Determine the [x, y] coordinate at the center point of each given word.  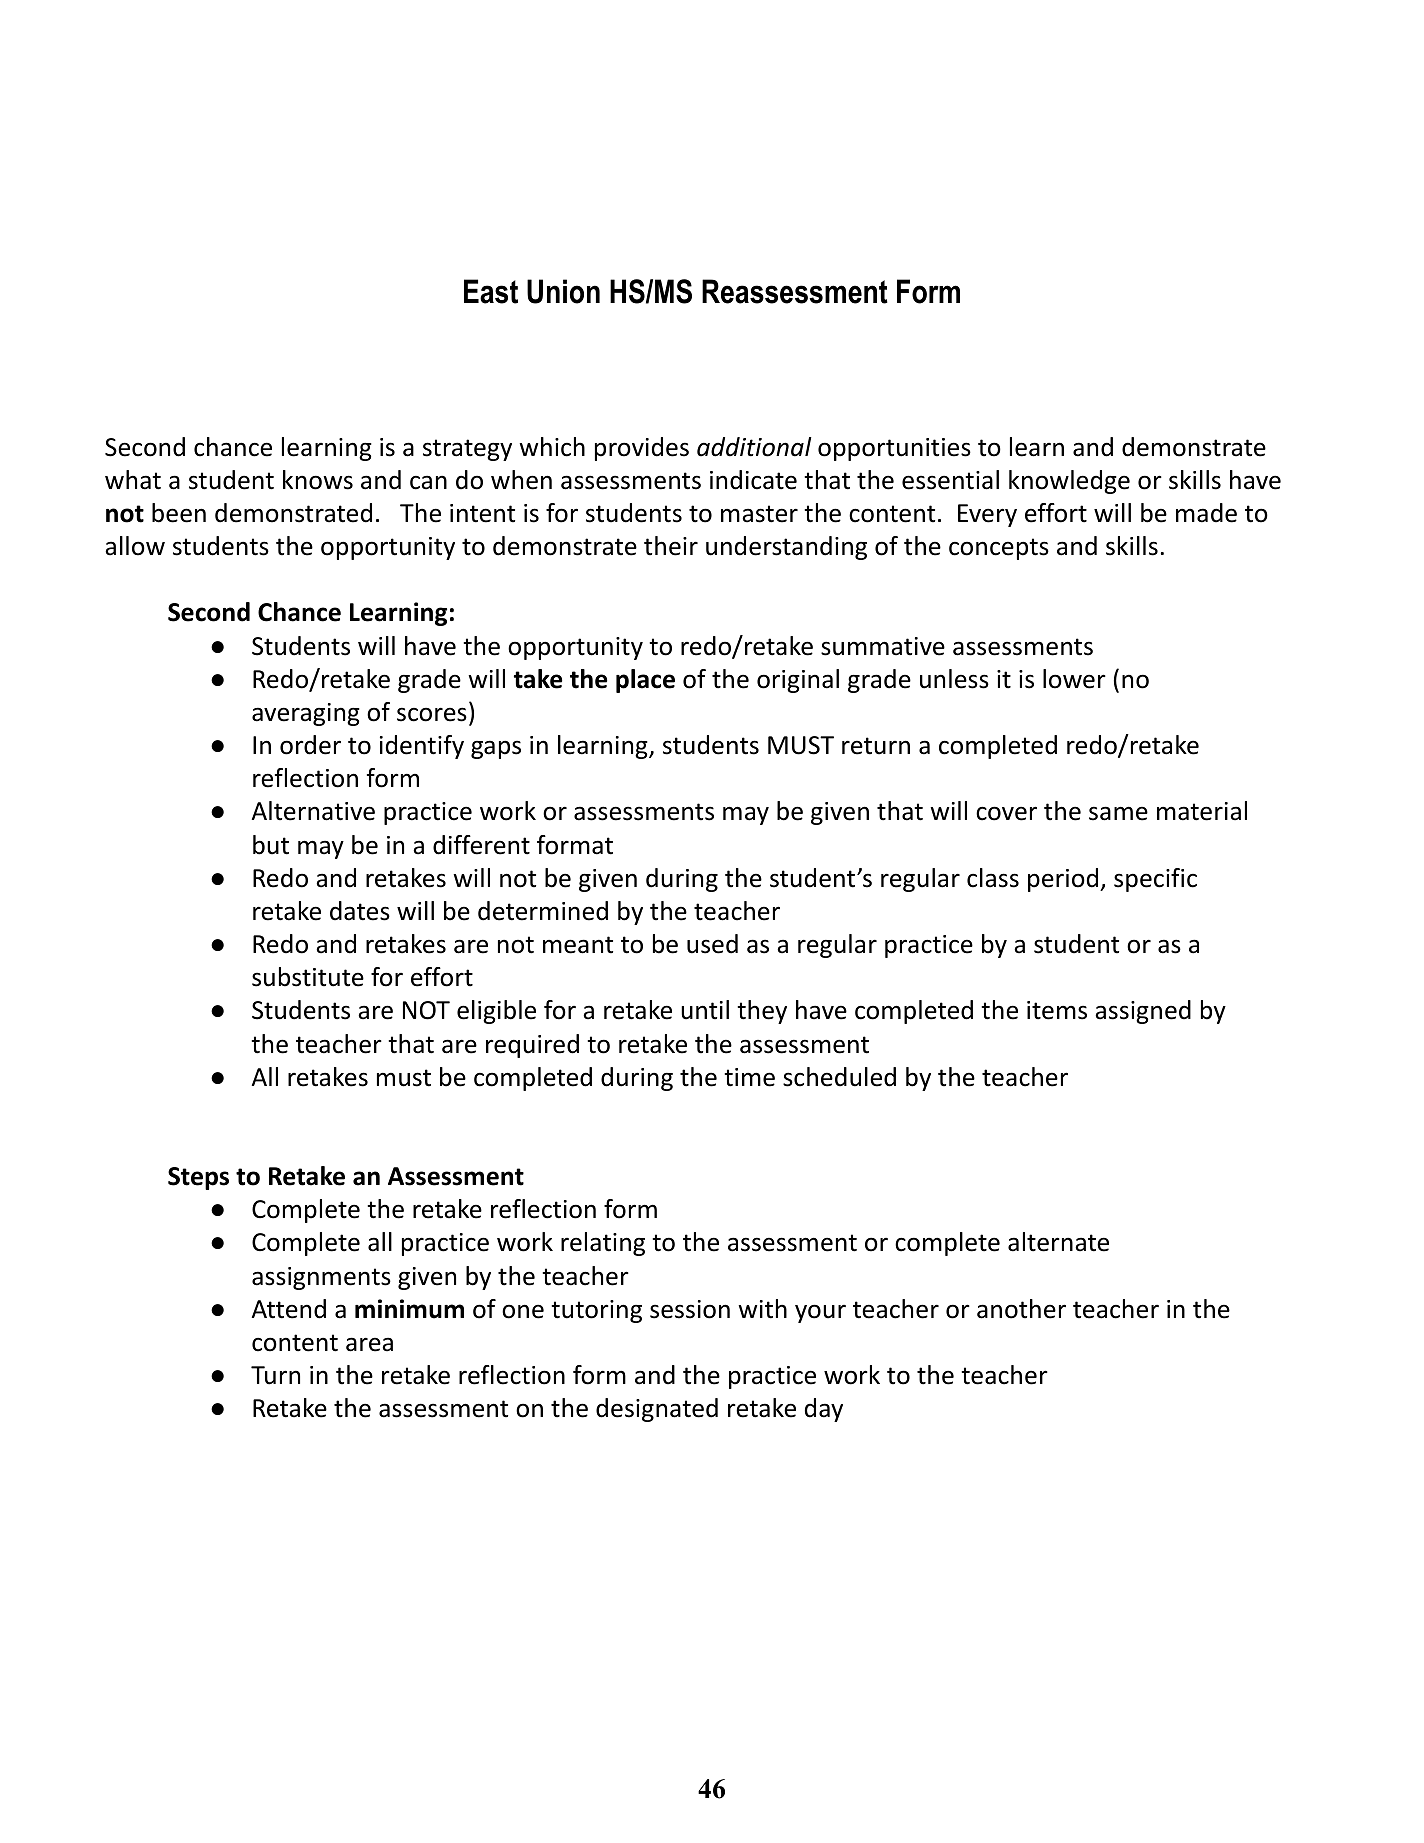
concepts [999, 549]
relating [603, 1244]
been [179, 513]
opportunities [894, 449]
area [369, 1344]
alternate [1058, 1242]
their [671, 546]
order [310, 745]
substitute [308, 977]
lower [1074, 679]
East [491, 291]
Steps [198, 1178]
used [712, 944]
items [1057, 1010]
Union [563, 291]
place [645, 681]
